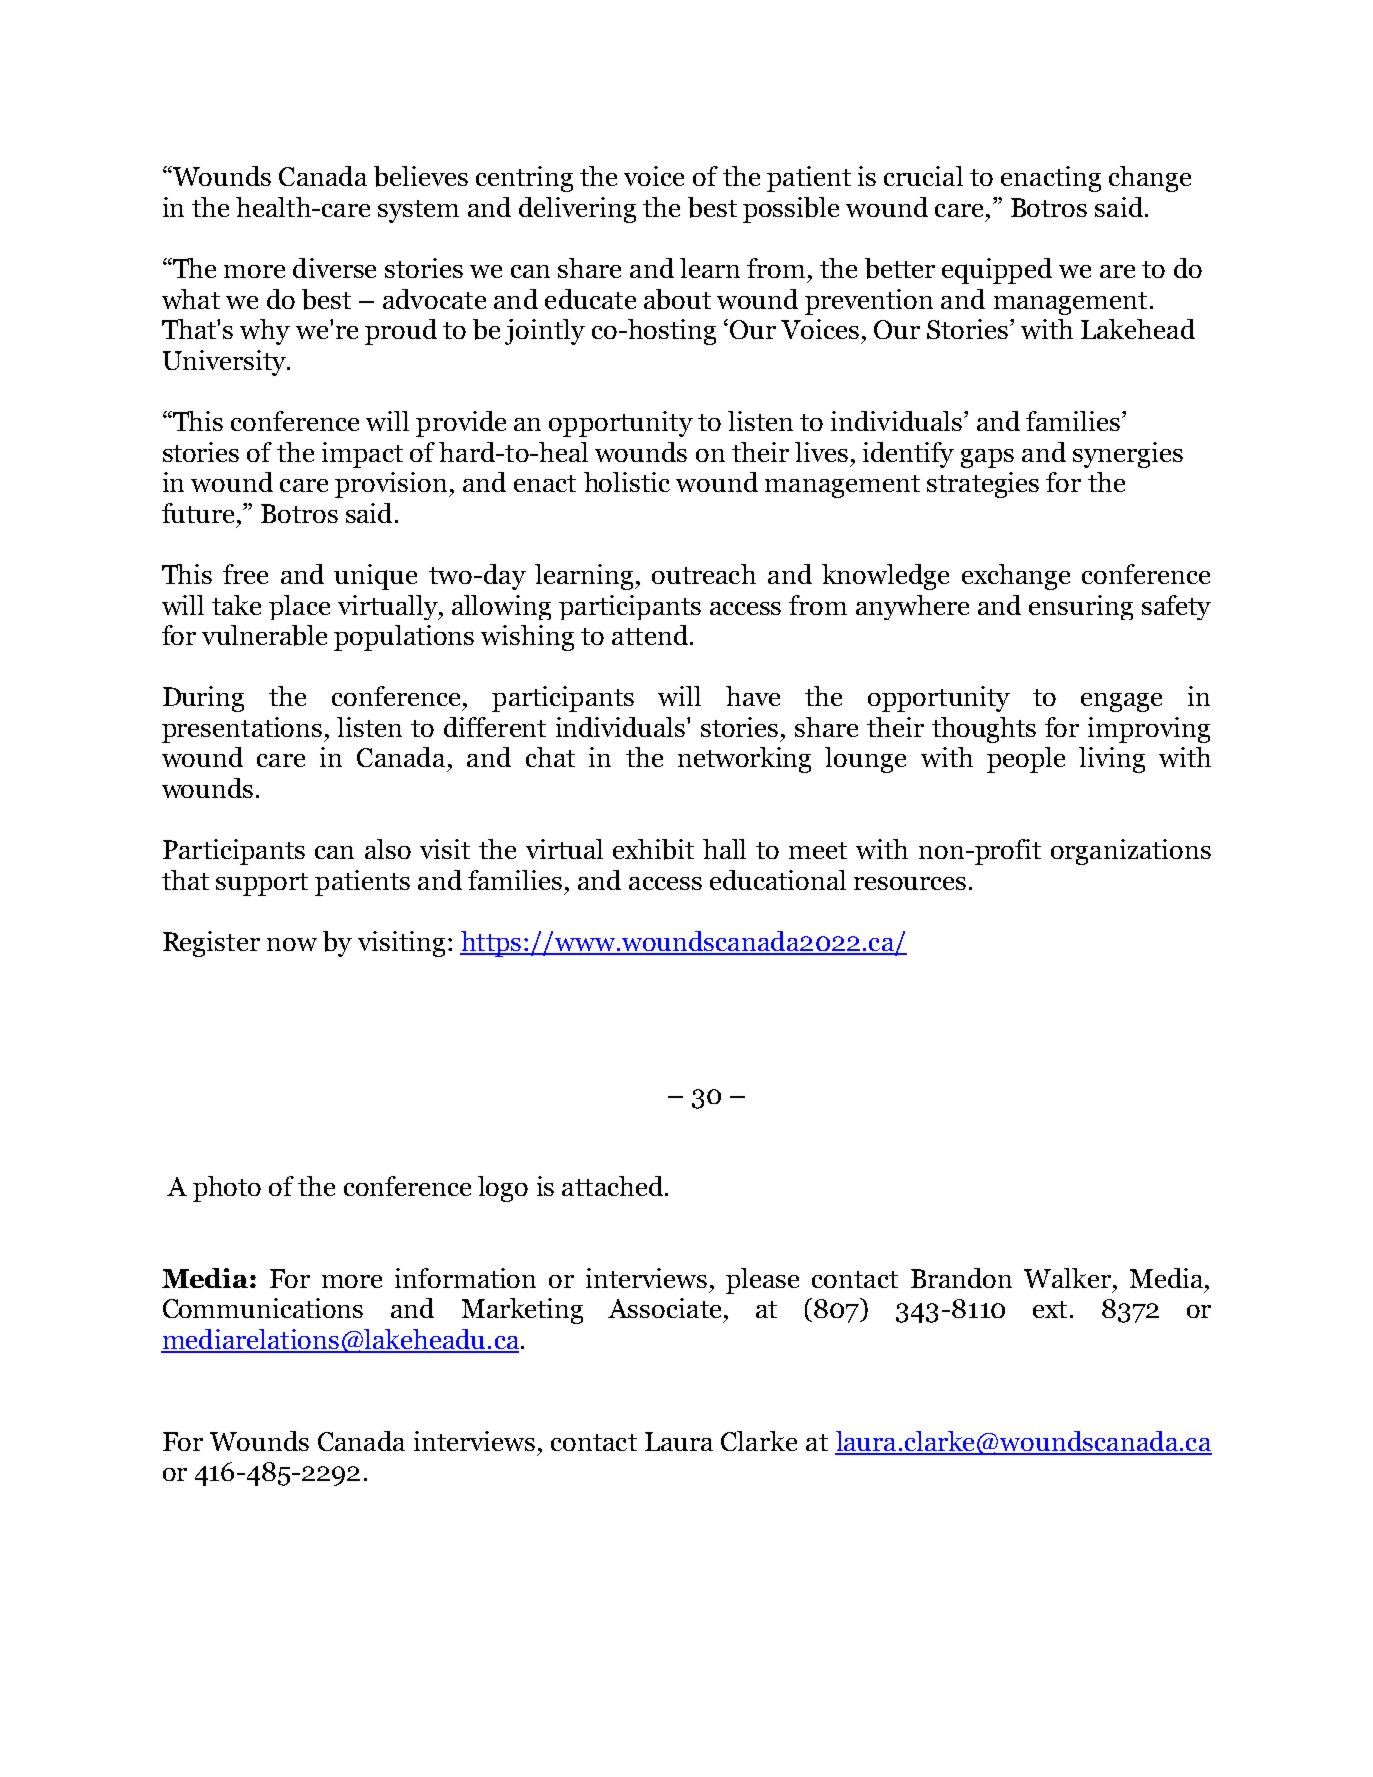 The image size is (1373, 1777). What do you see at coordinates (577, 210) in the page?
I see `delivering` at bounding box center [577, 210].
